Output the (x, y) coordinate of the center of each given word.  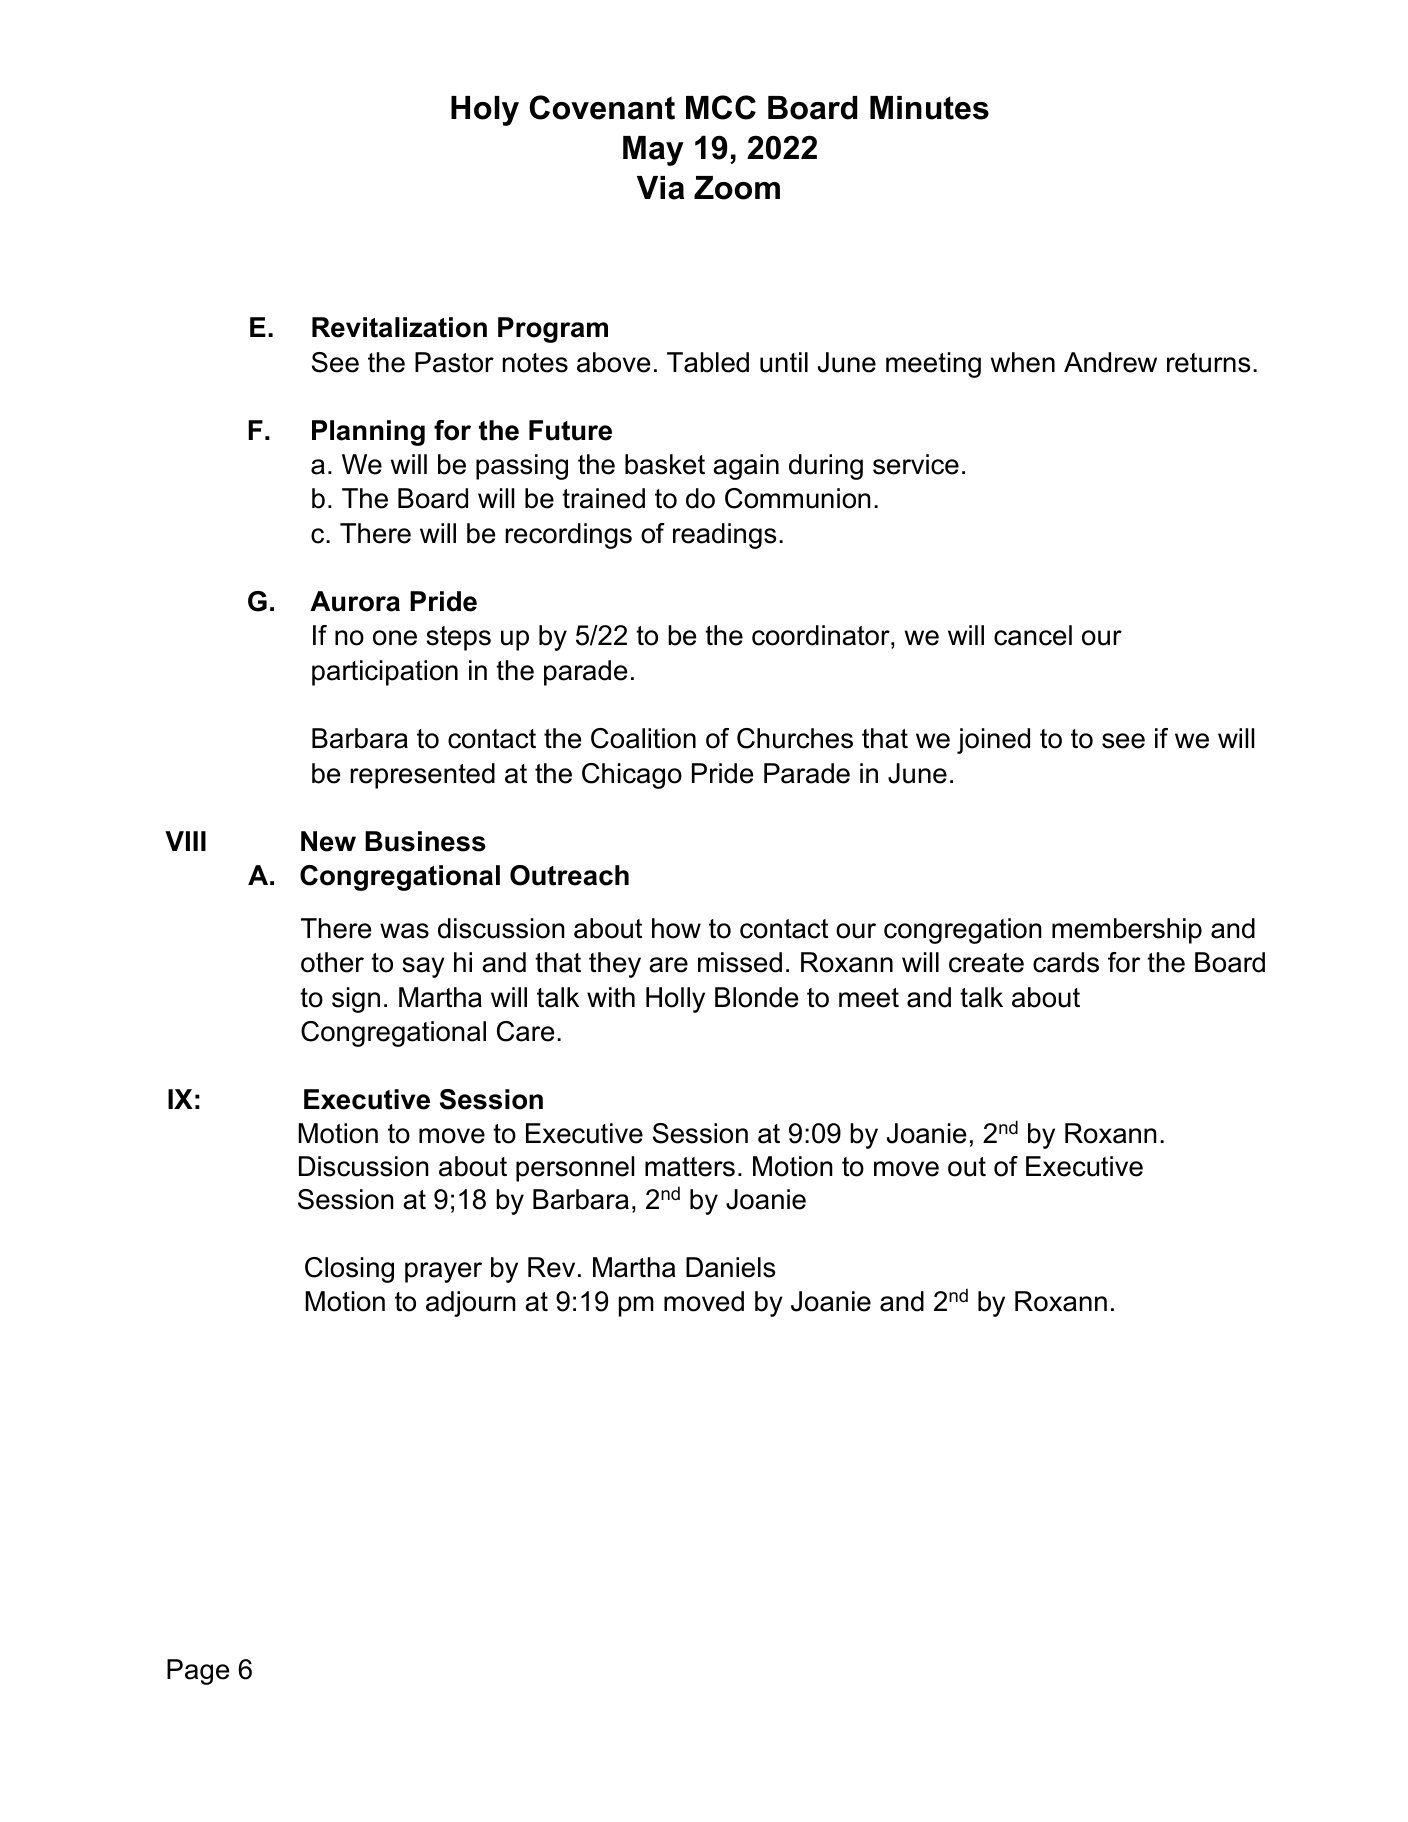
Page (198, 1672)
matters (690, 1167)
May (653, 151)
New (328, 841)
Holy (485, 111)
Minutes (929, 108)
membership (1127, 931)
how (676, 928)
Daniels (730, 1267)
